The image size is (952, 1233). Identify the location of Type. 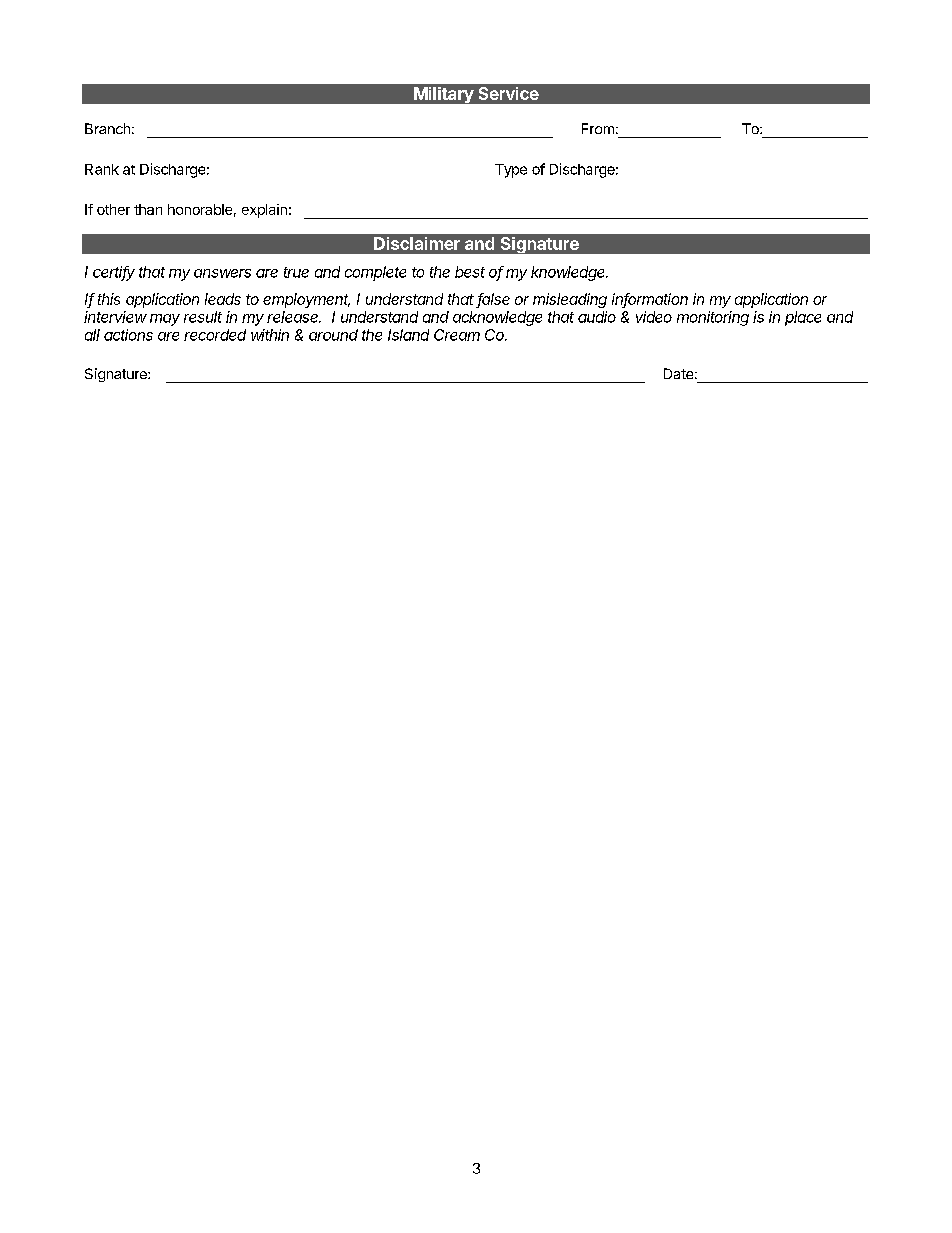
(511, 171).
